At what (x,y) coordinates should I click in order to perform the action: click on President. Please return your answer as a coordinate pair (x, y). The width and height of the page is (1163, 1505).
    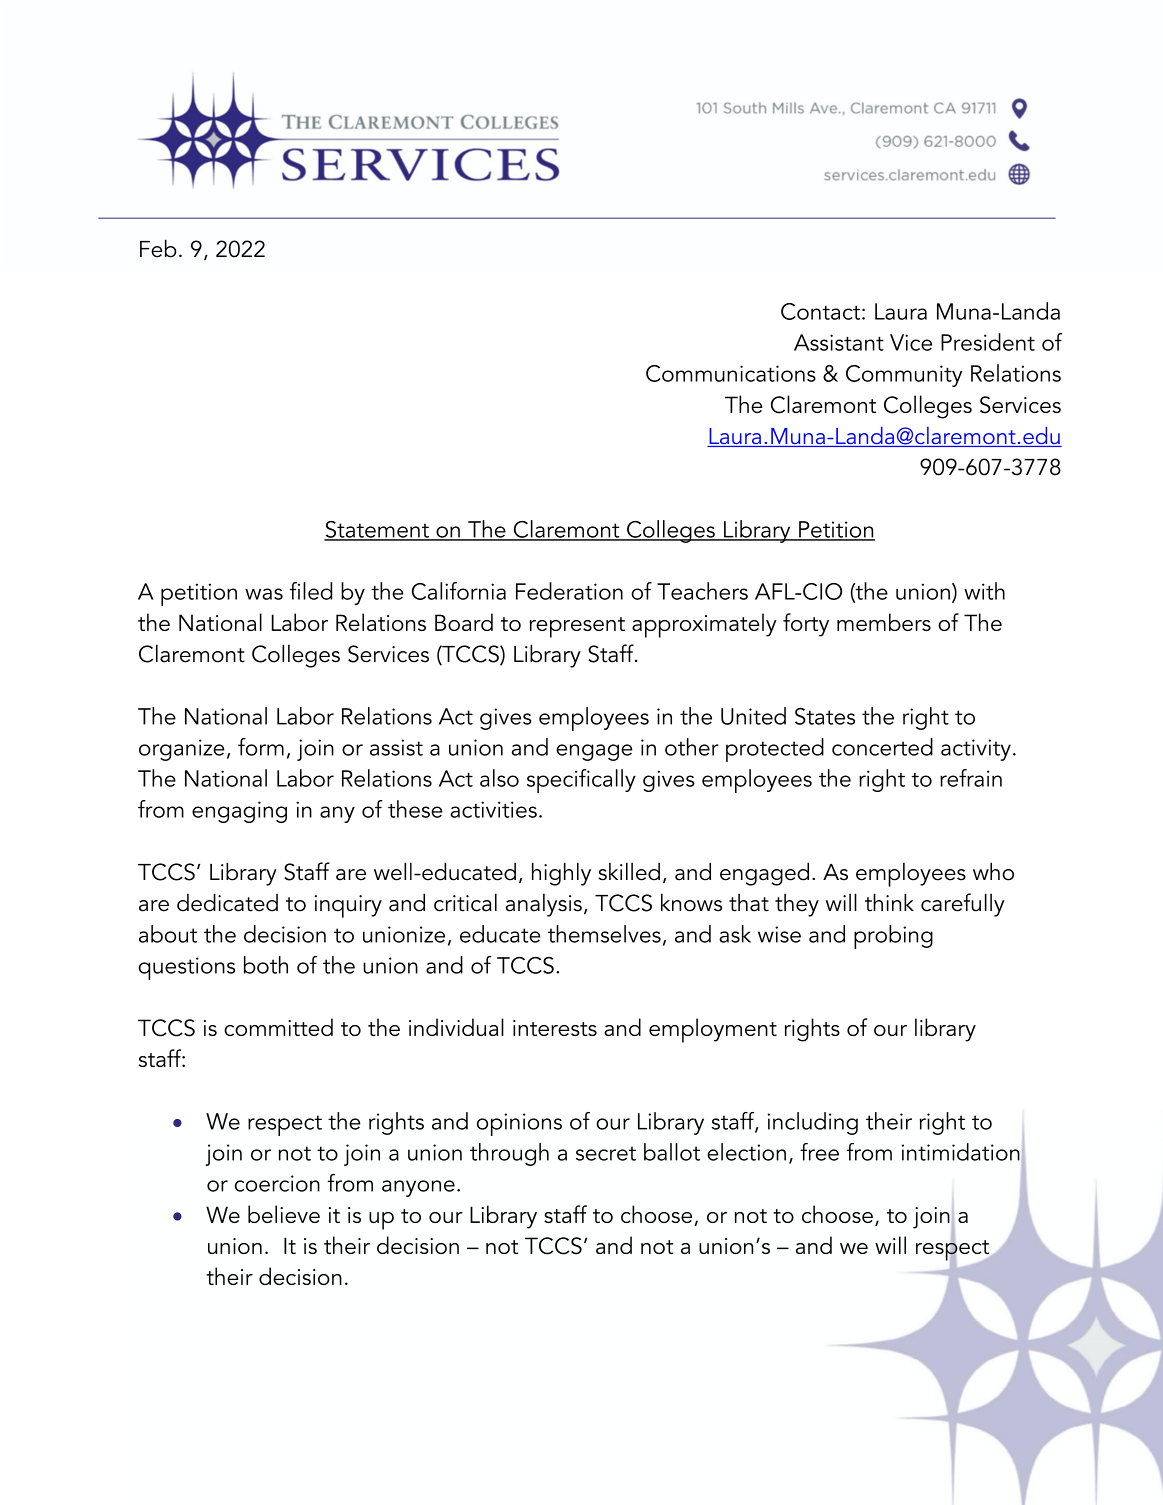
    Looking at the image, I should click on (988, 342).
